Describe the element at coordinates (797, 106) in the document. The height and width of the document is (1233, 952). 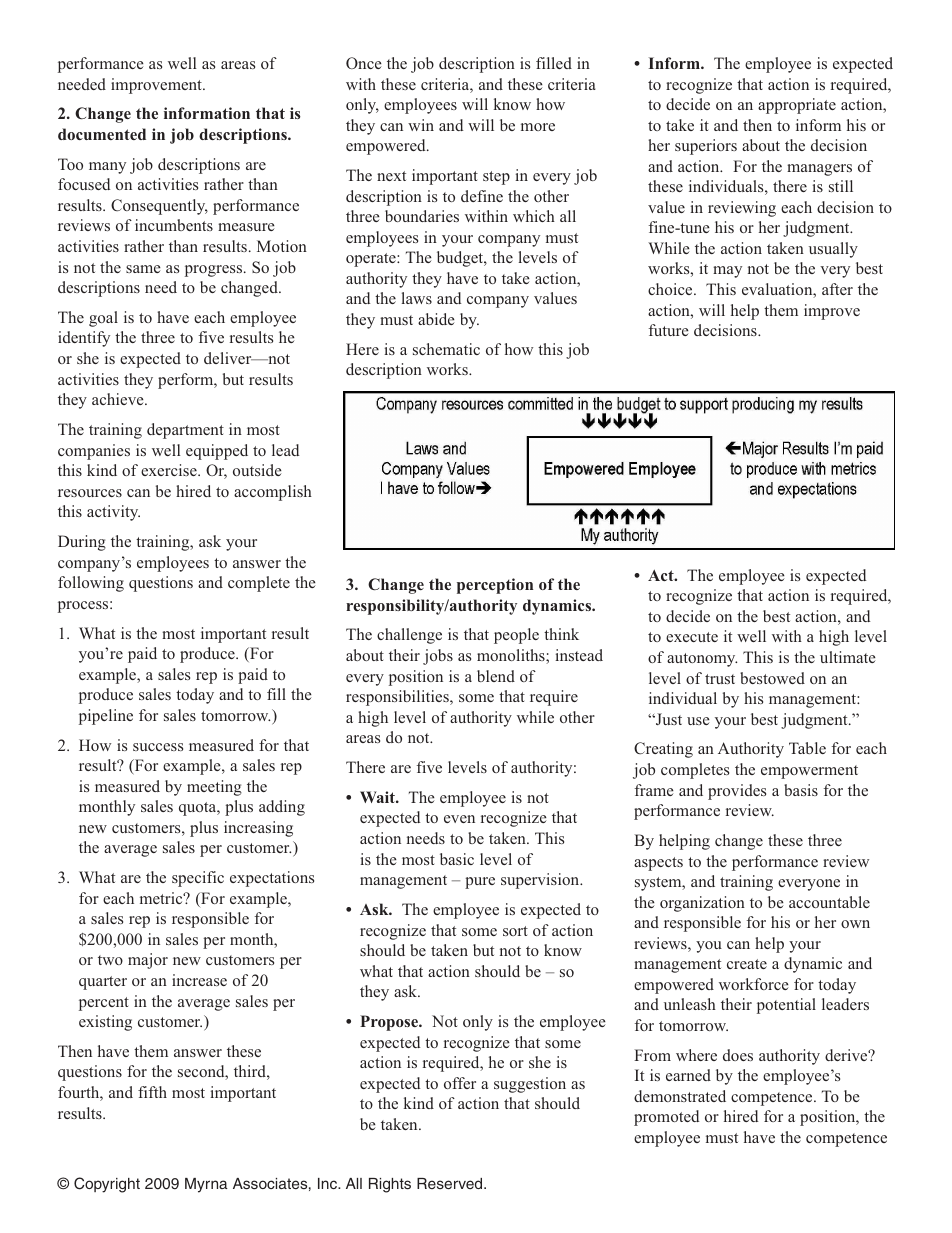
I see `appropriate` at that location.
